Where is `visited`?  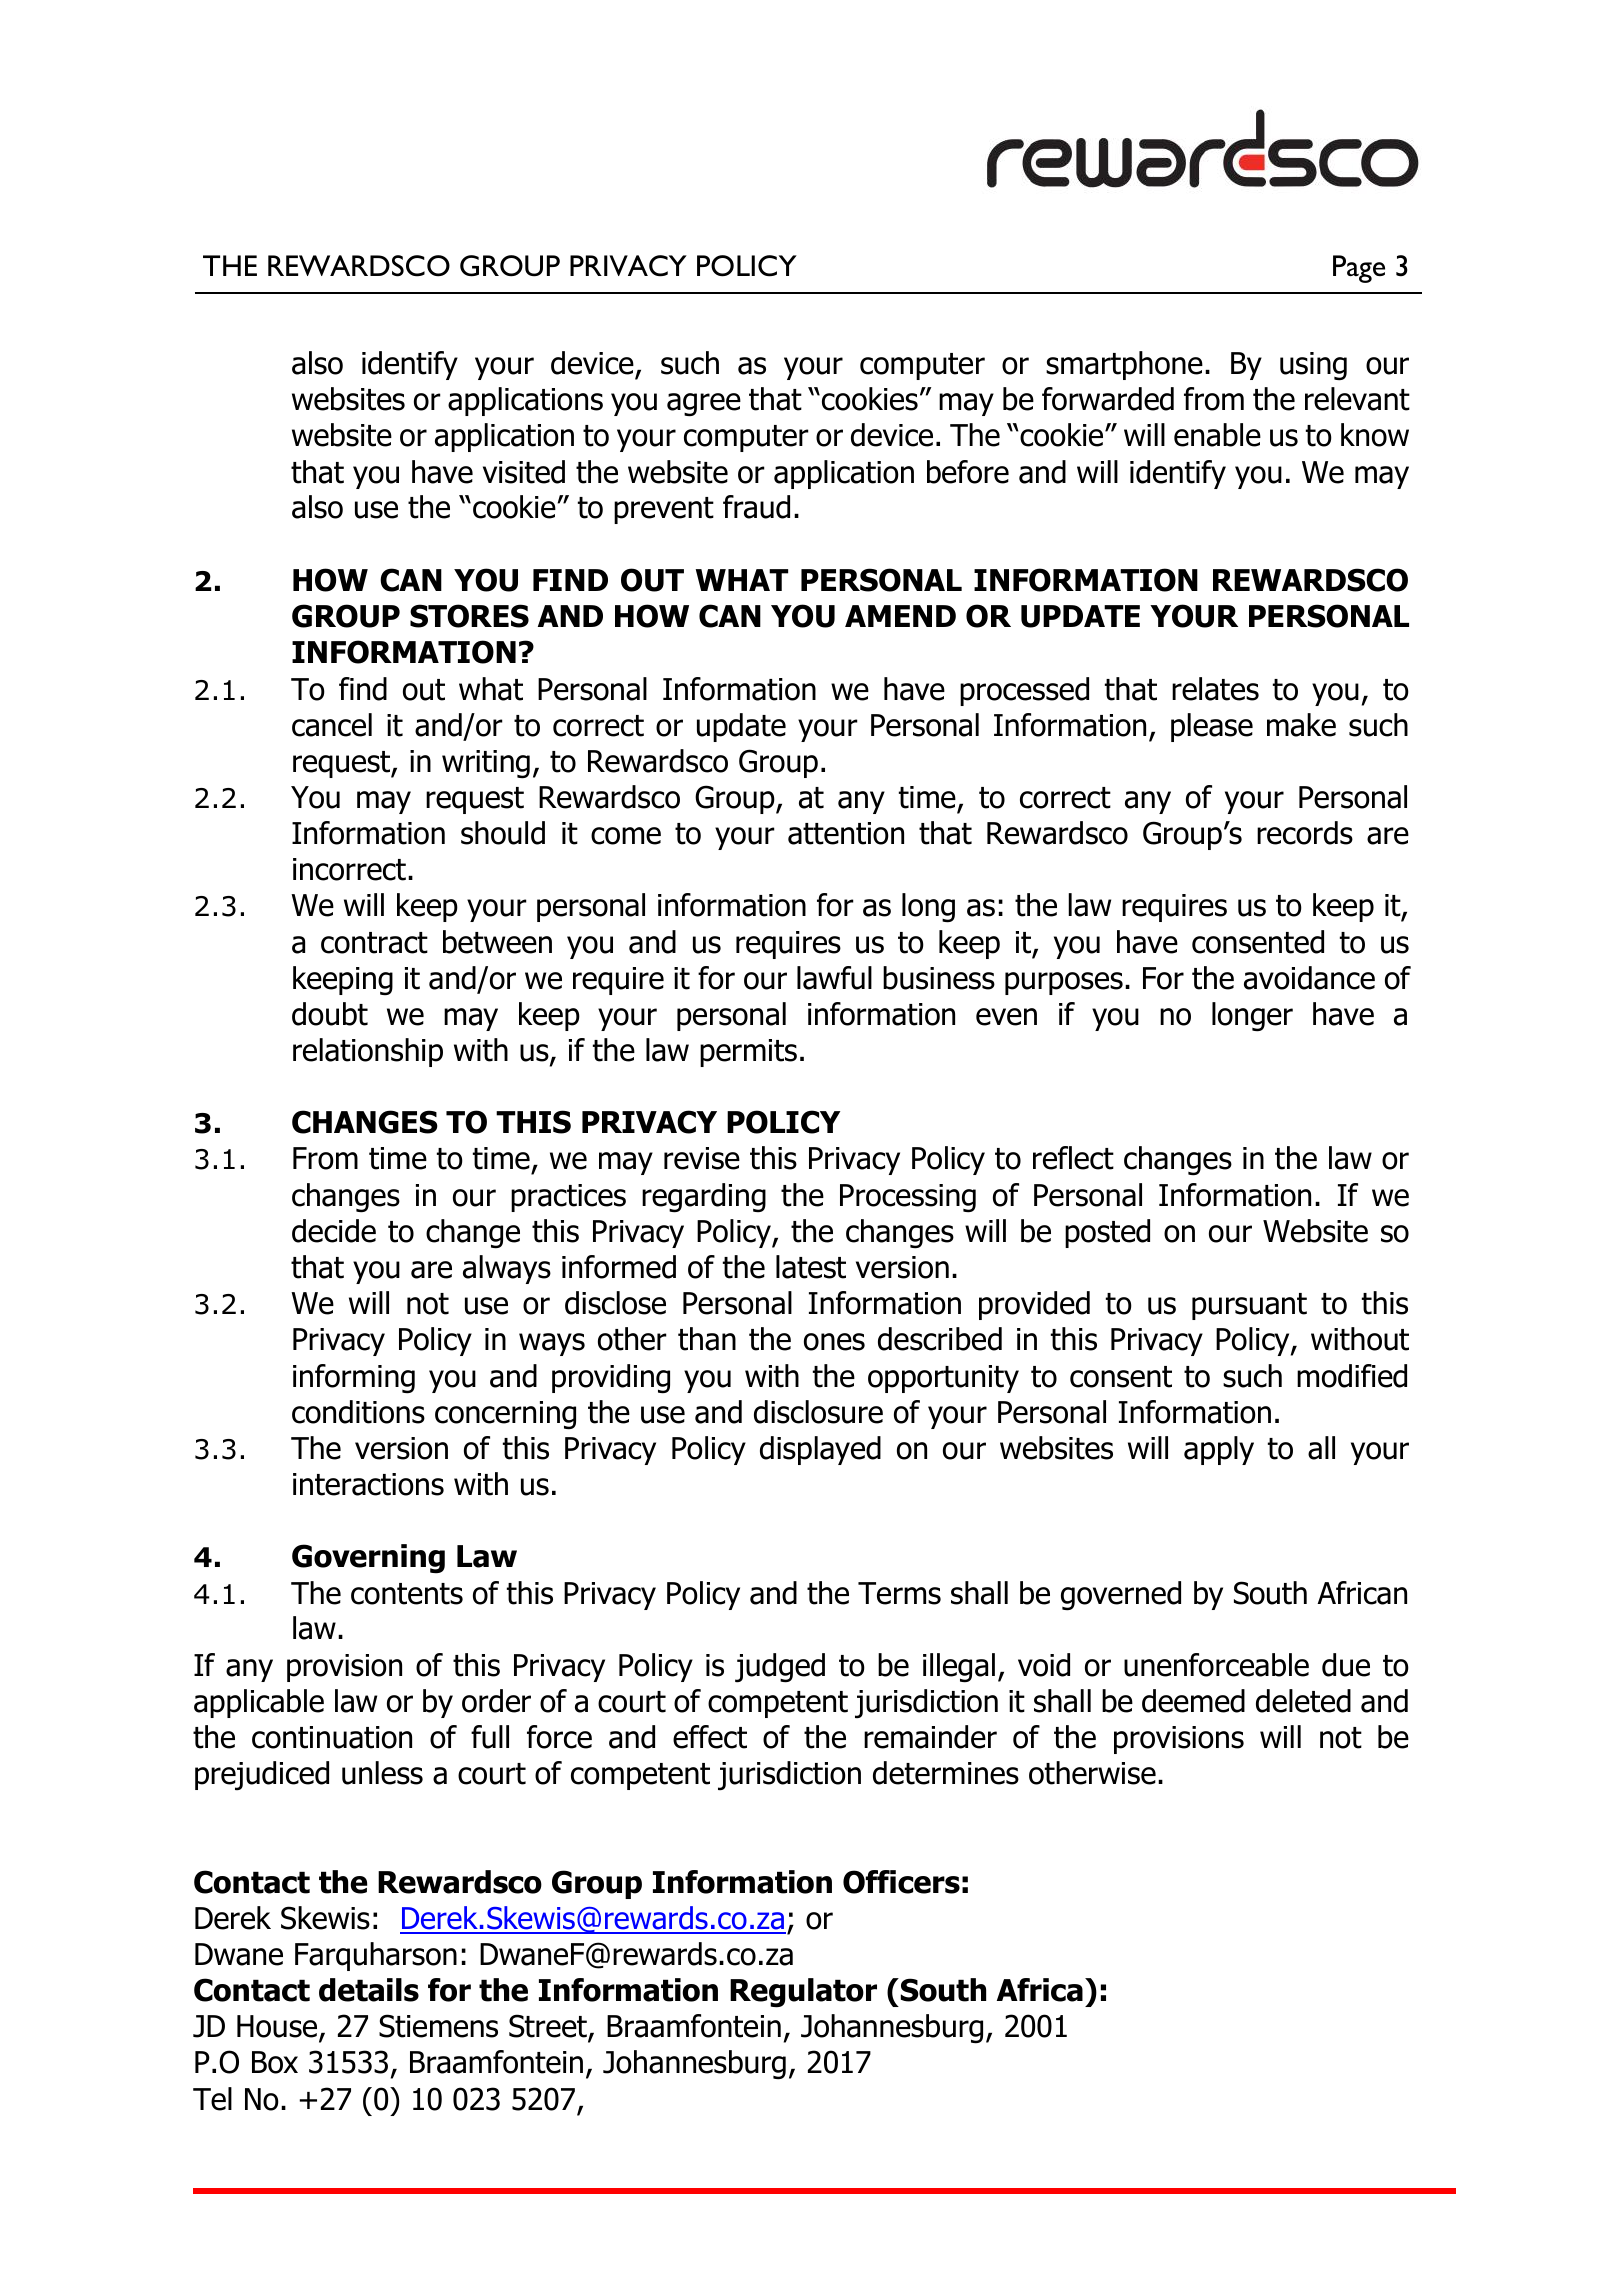
visited is located at coordinates (524, 472).
